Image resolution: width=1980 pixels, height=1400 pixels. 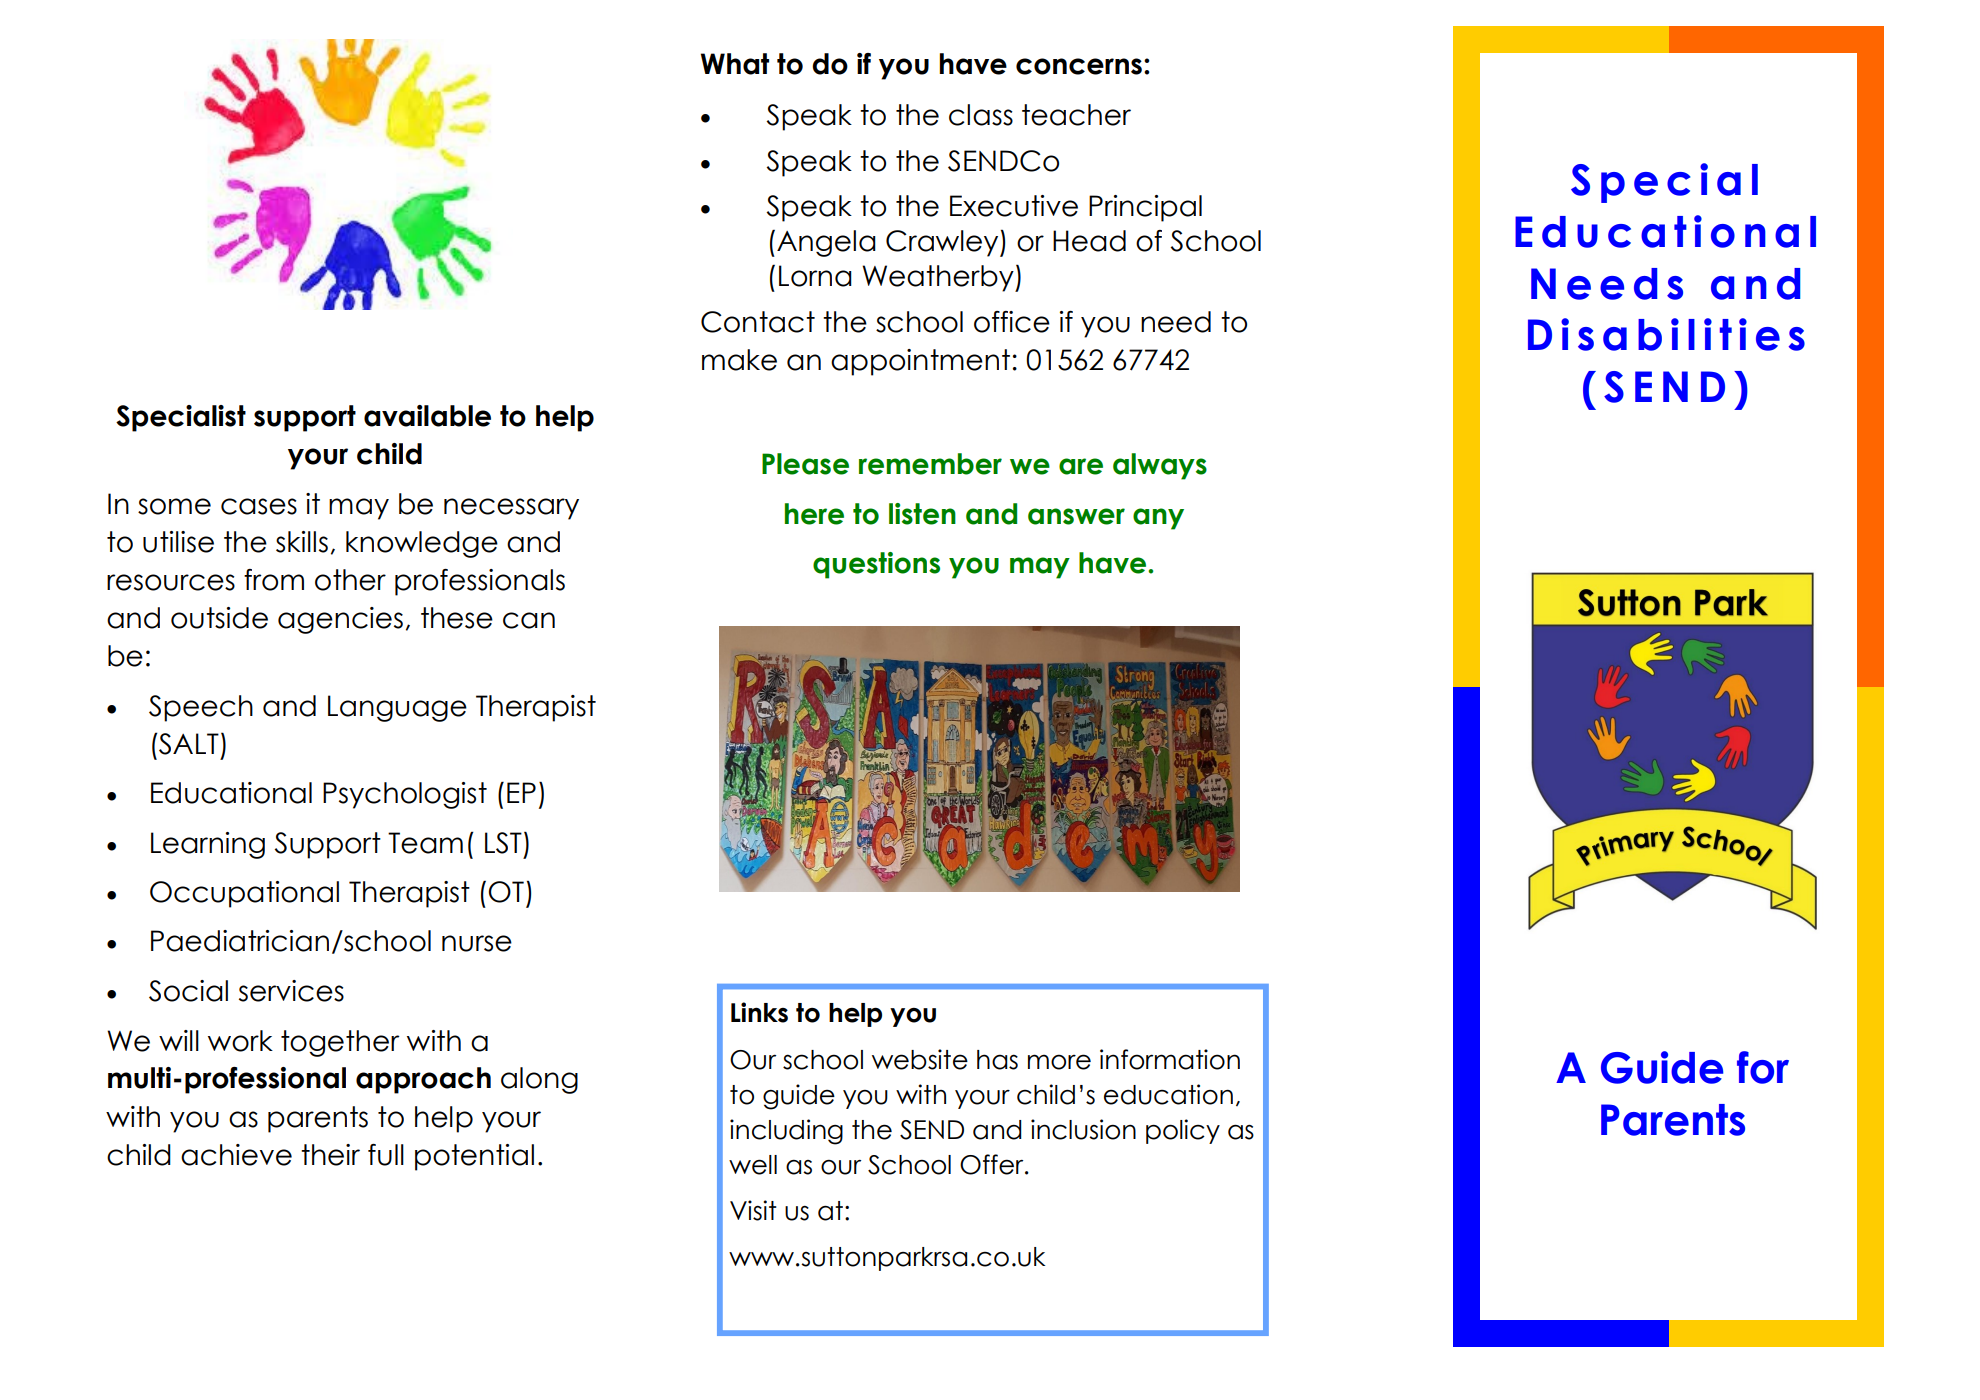 I want to click on available, so click(x=427, y=416).
